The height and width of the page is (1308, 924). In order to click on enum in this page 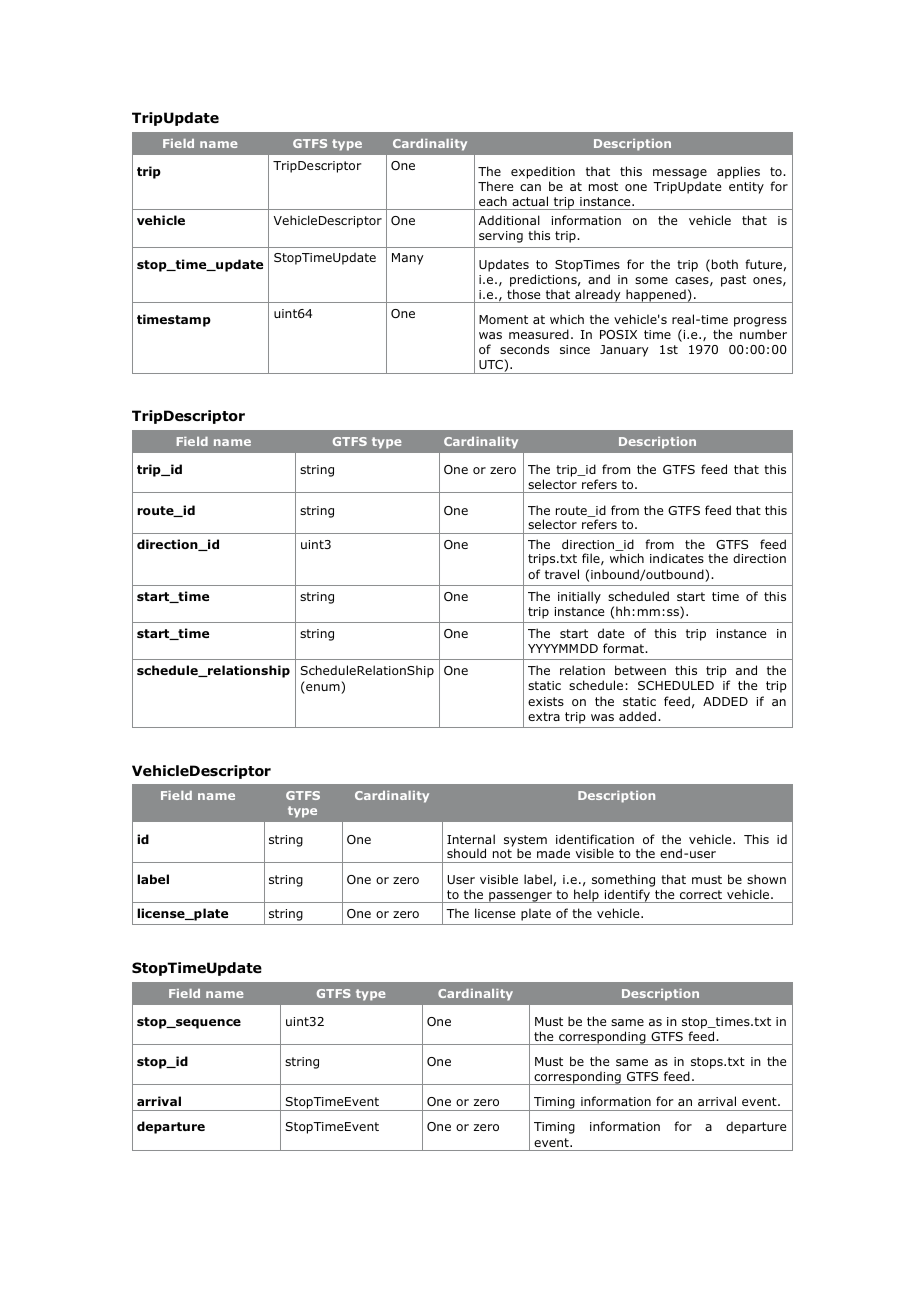, I will do `click(323, 689)`.
